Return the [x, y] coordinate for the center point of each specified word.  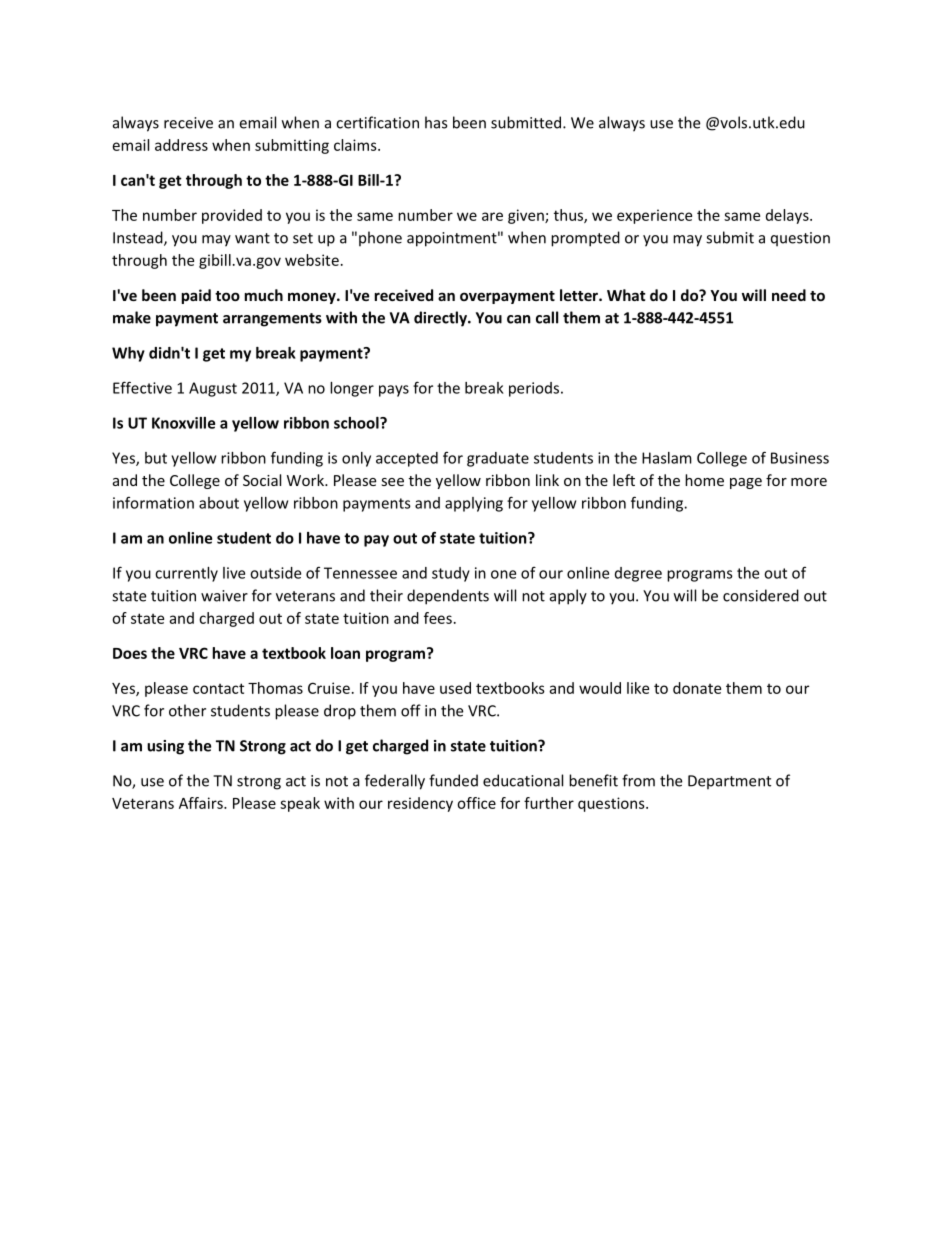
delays [788, 216]
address [181, 145]
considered [761, 595]
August [213, 389]
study [451, 574]
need [789, 295]
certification [377, 122]
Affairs [202, 803]
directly [441, 319]
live [234, 573]
